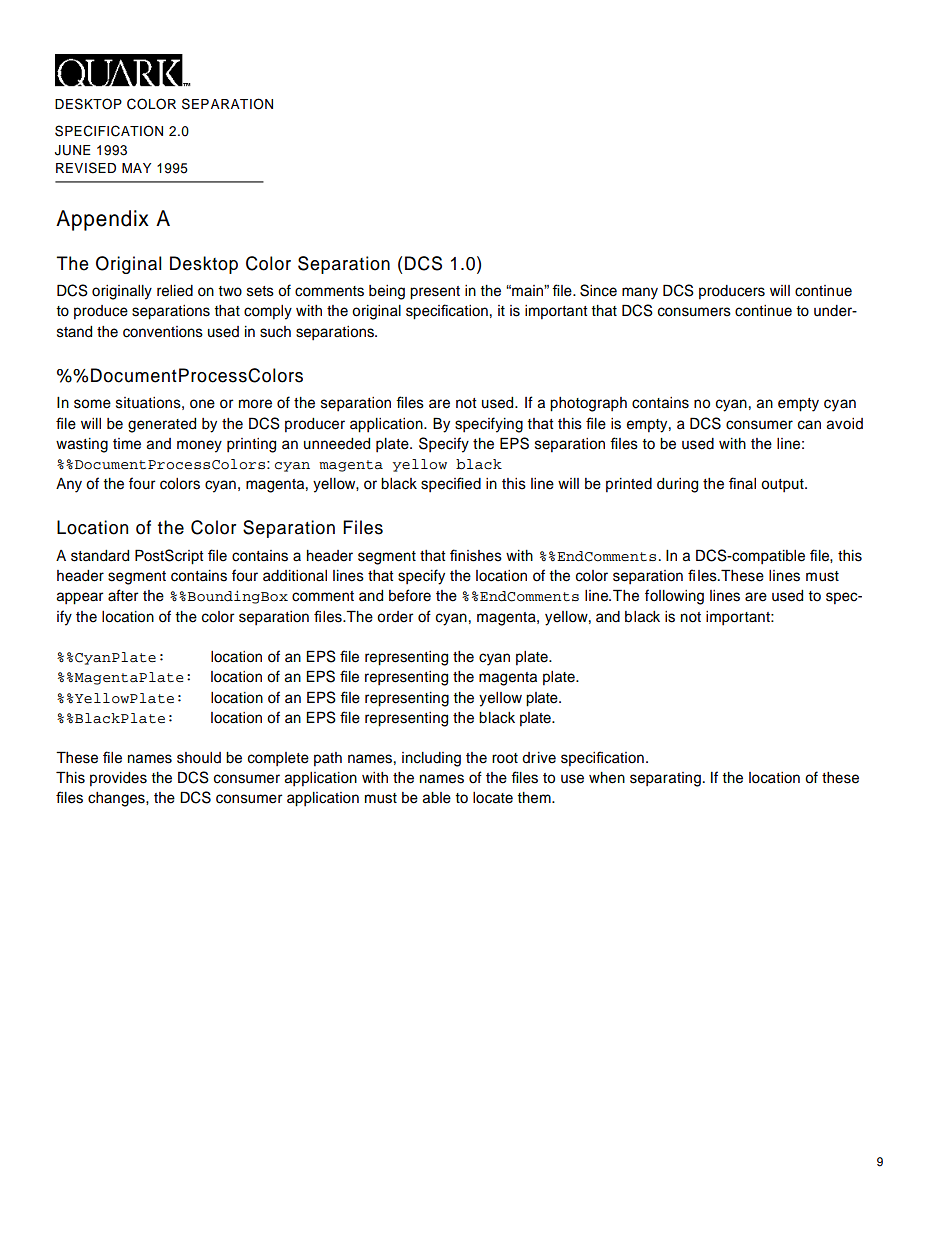 This document has height=1233, width=952. Describe the element at coordinates (419, 465) in the document. I see `yellow` at that location.
